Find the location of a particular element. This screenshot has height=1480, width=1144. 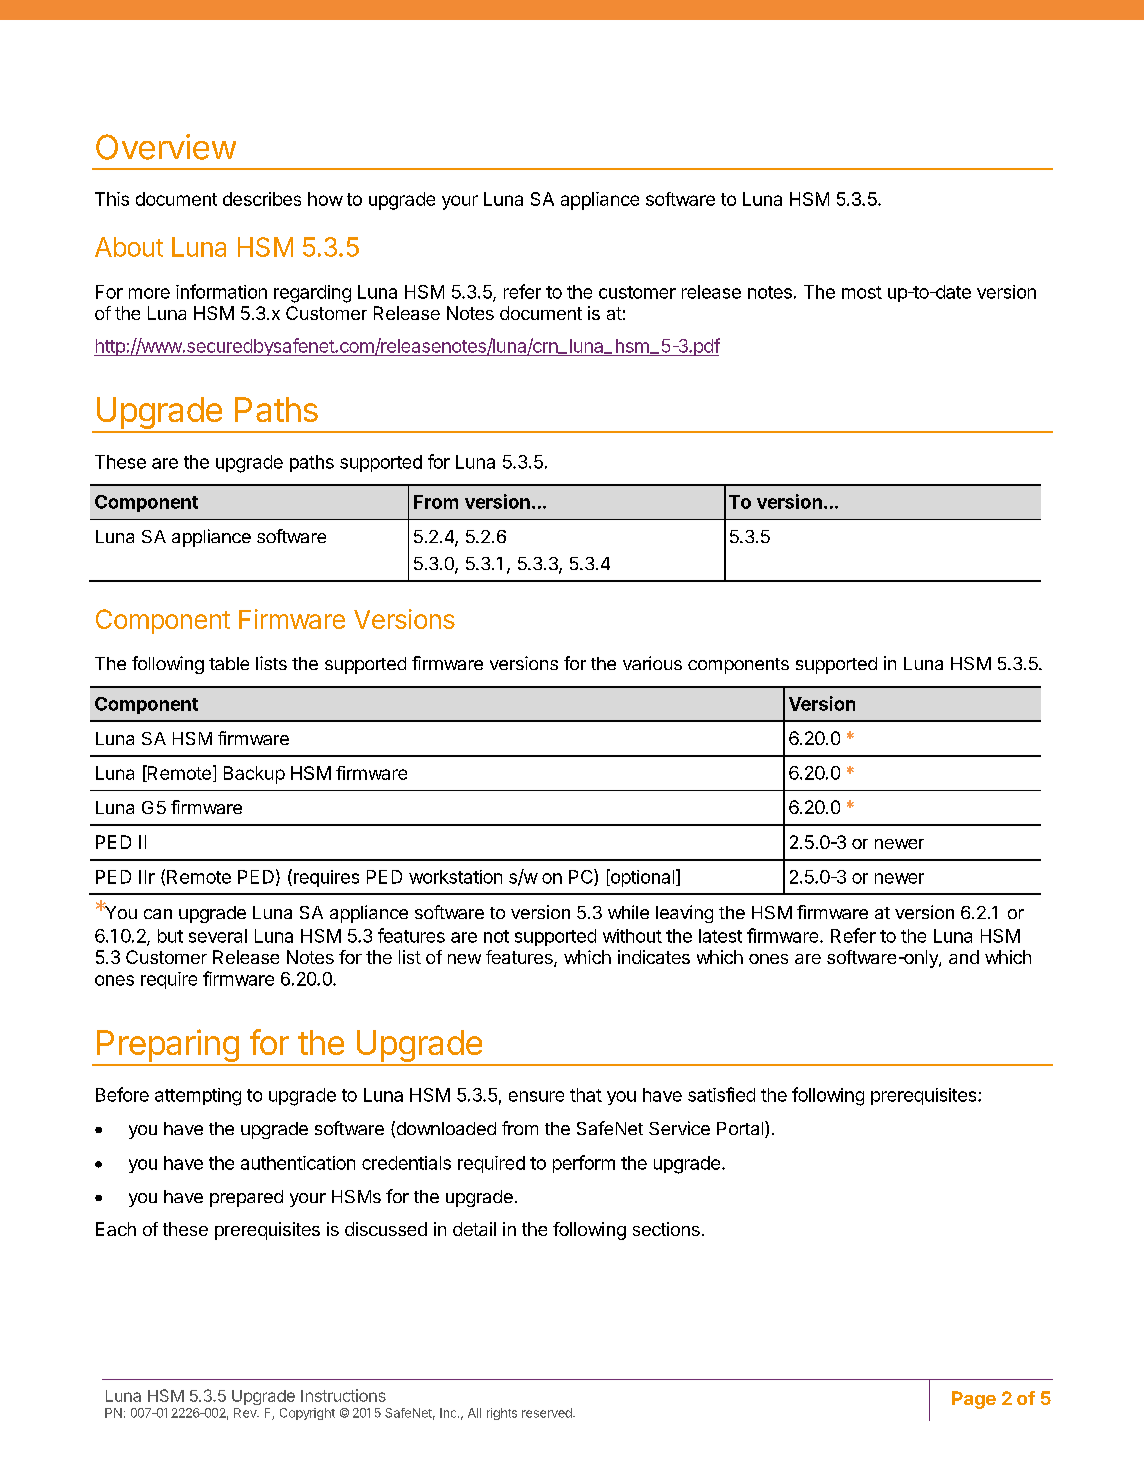

various is located at coordinates (652, 663).
